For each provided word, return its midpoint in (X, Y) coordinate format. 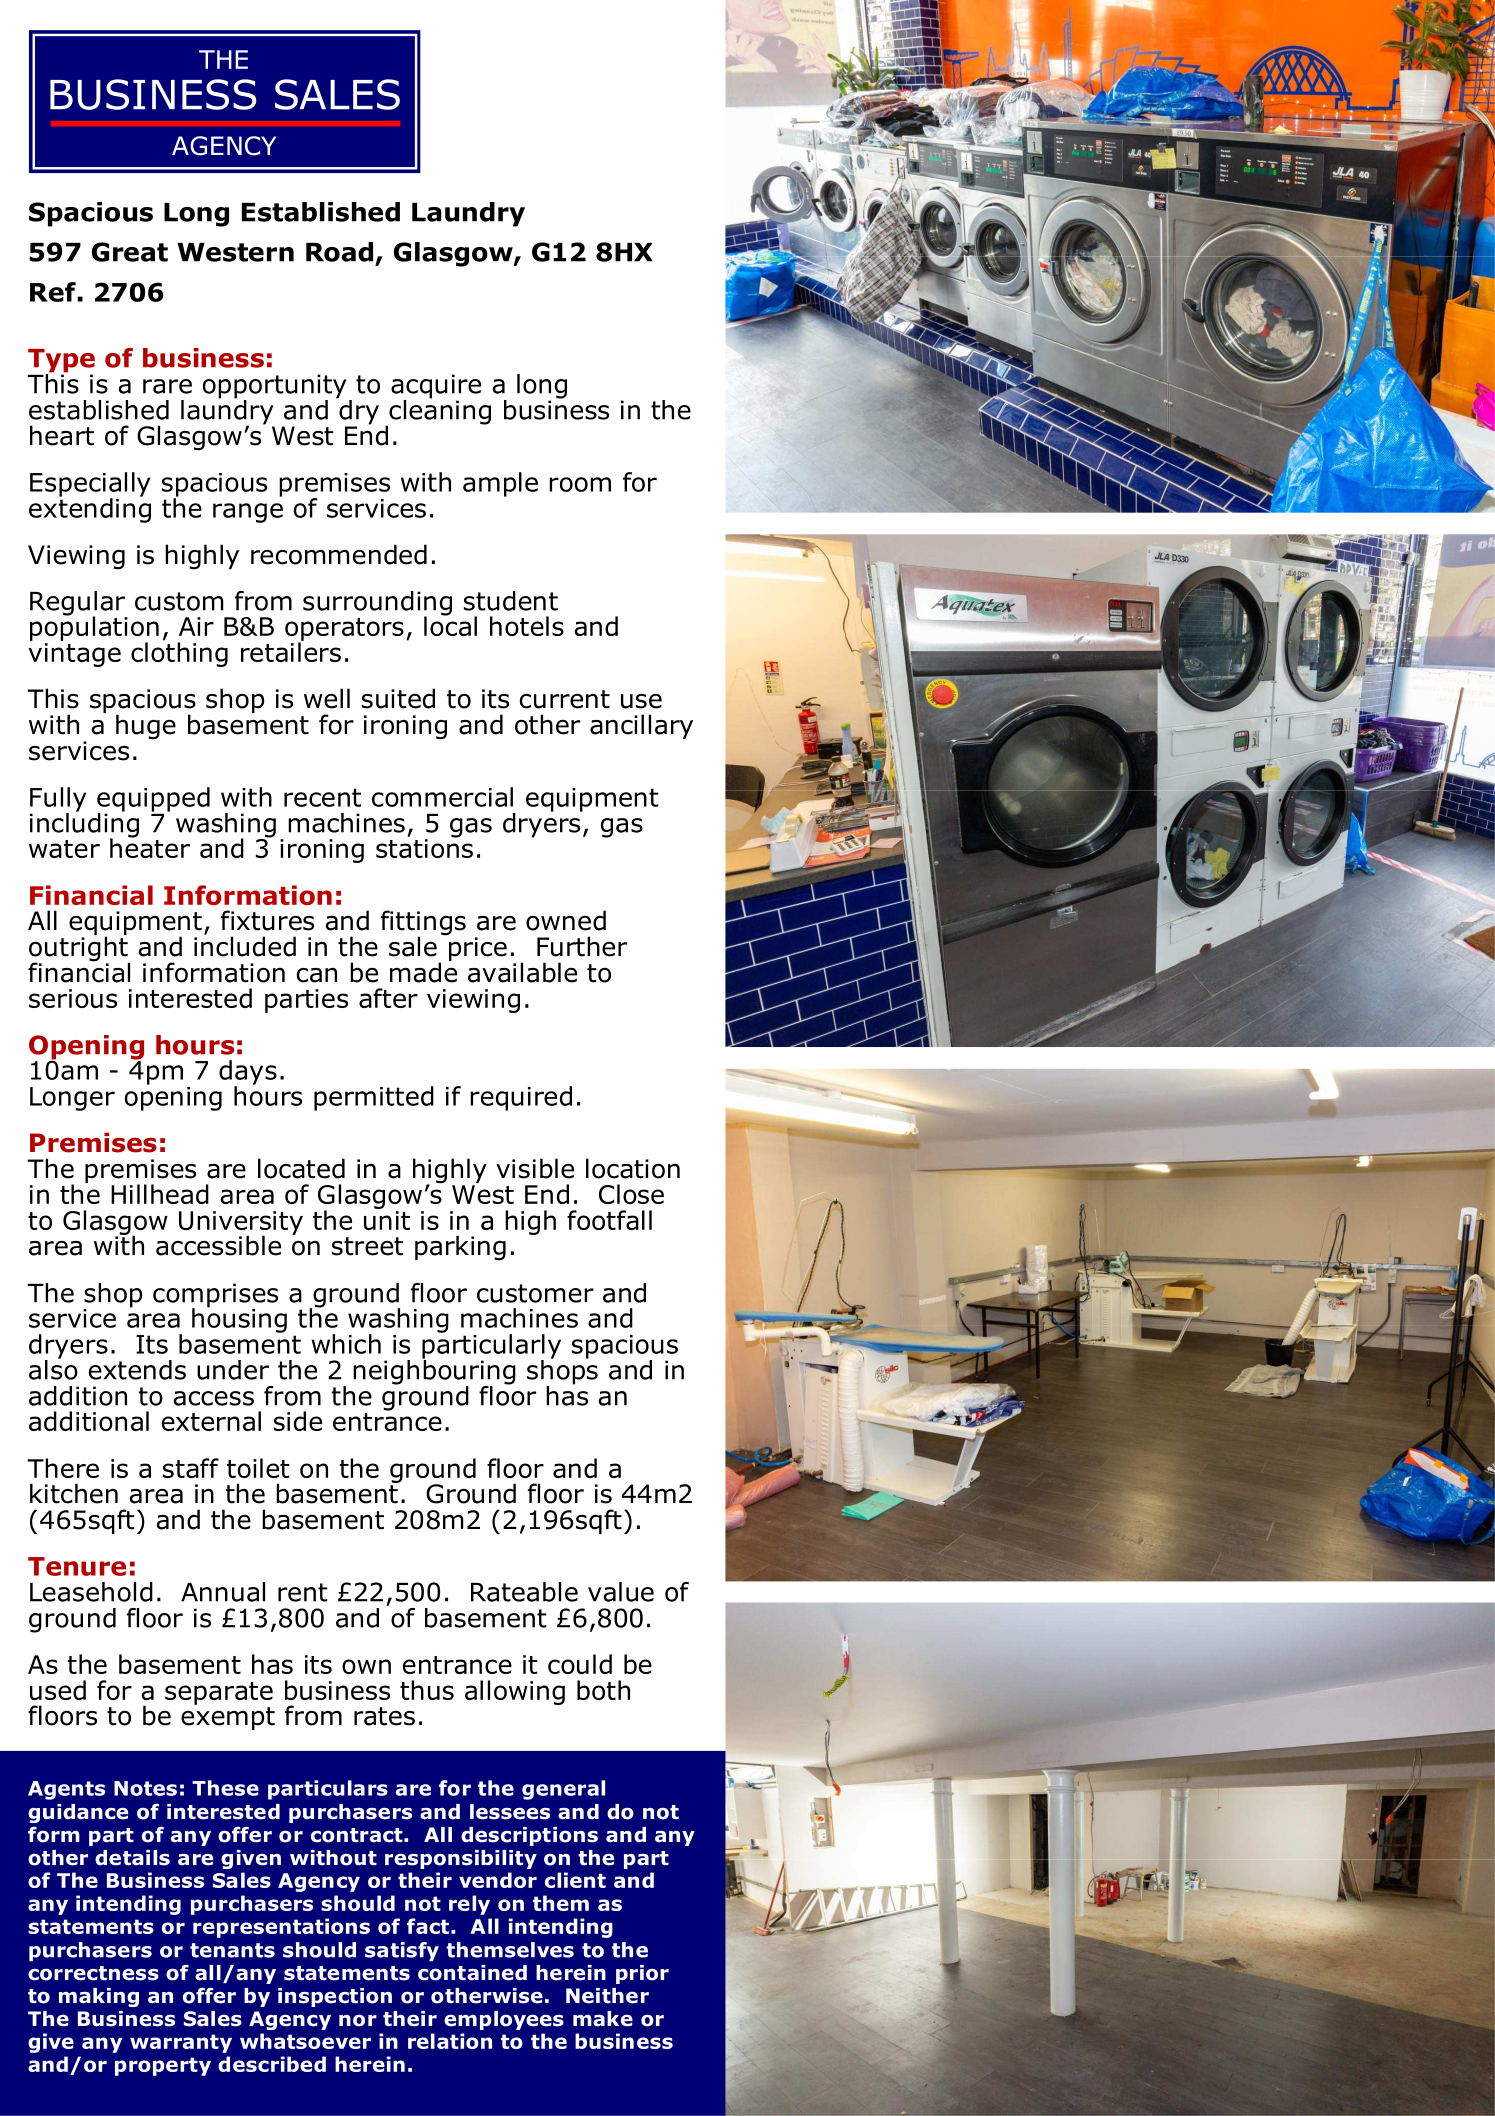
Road (339, 252)
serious (73, 998)
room (580, 484)
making (99, 1997)
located (301, 1168)
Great (130, 252)
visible (535, 1168)
